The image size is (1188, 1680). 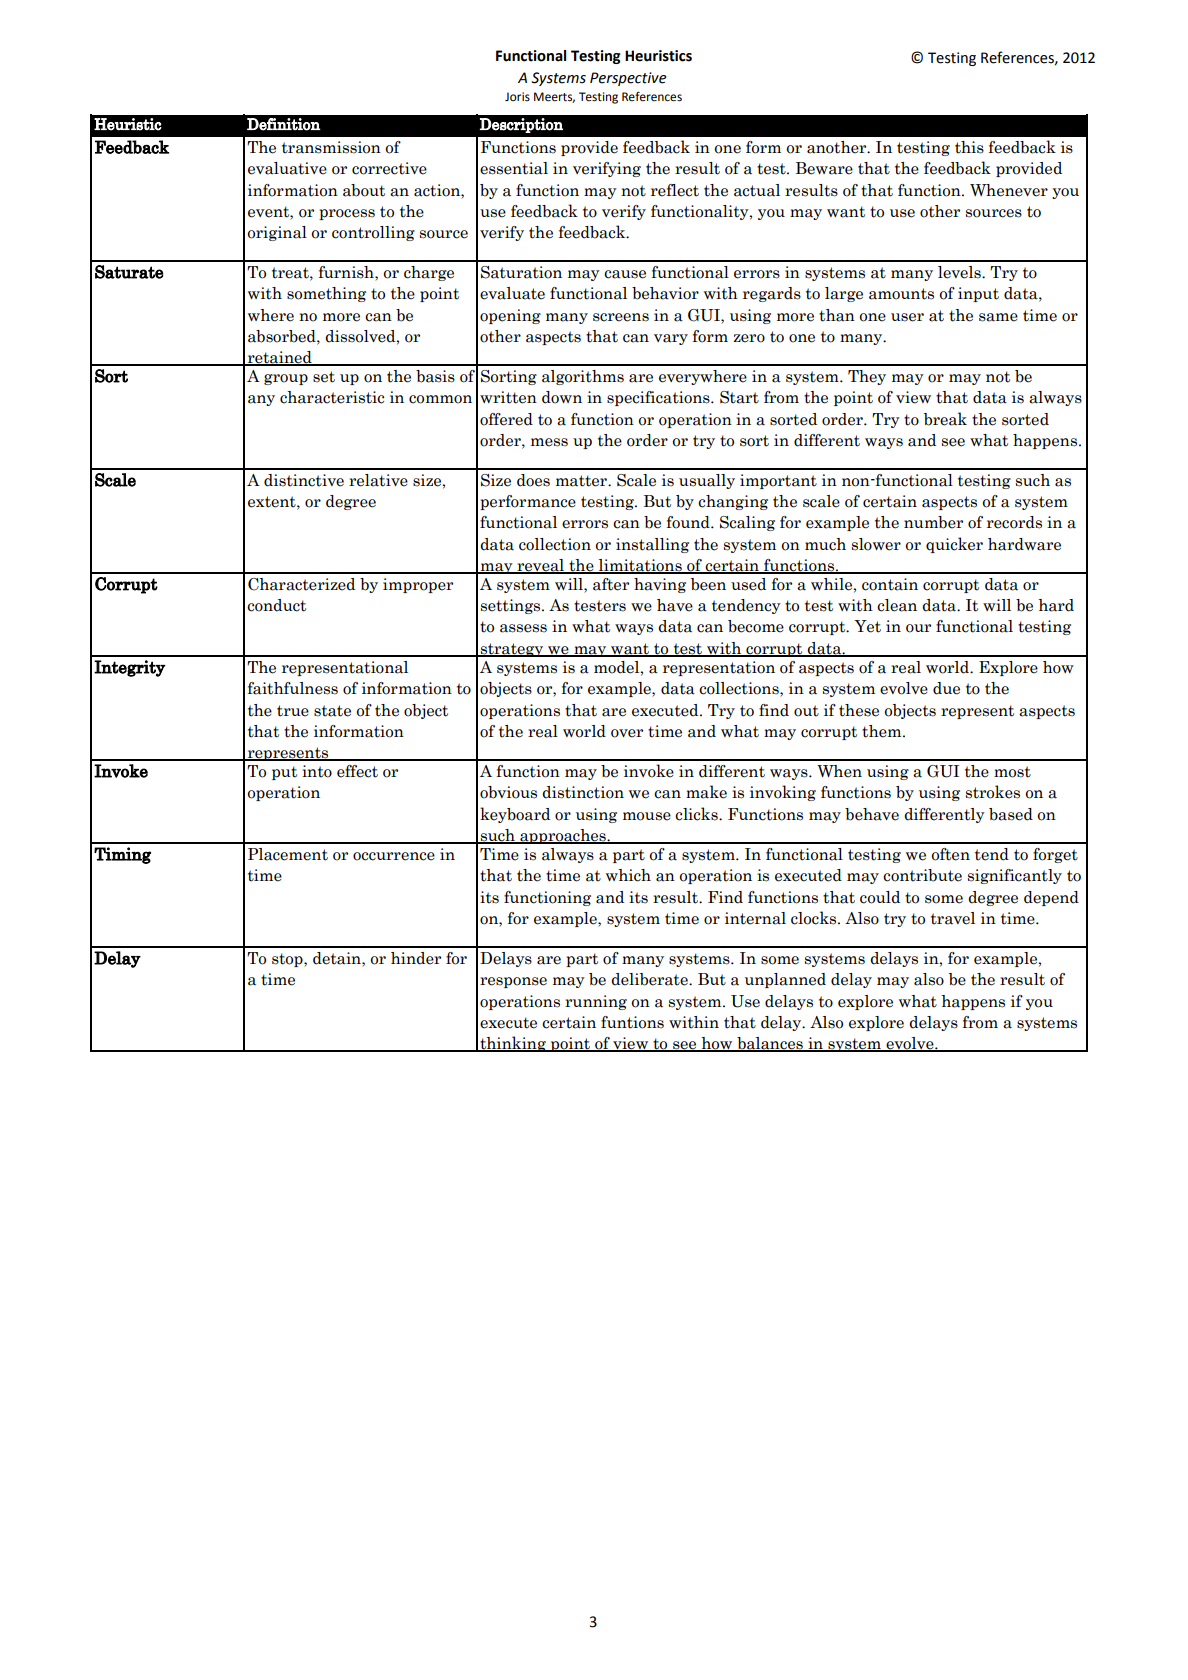 What do you see at coordinates (969, 147) in the page?
I see `this` at bounding box center [969, 147].
